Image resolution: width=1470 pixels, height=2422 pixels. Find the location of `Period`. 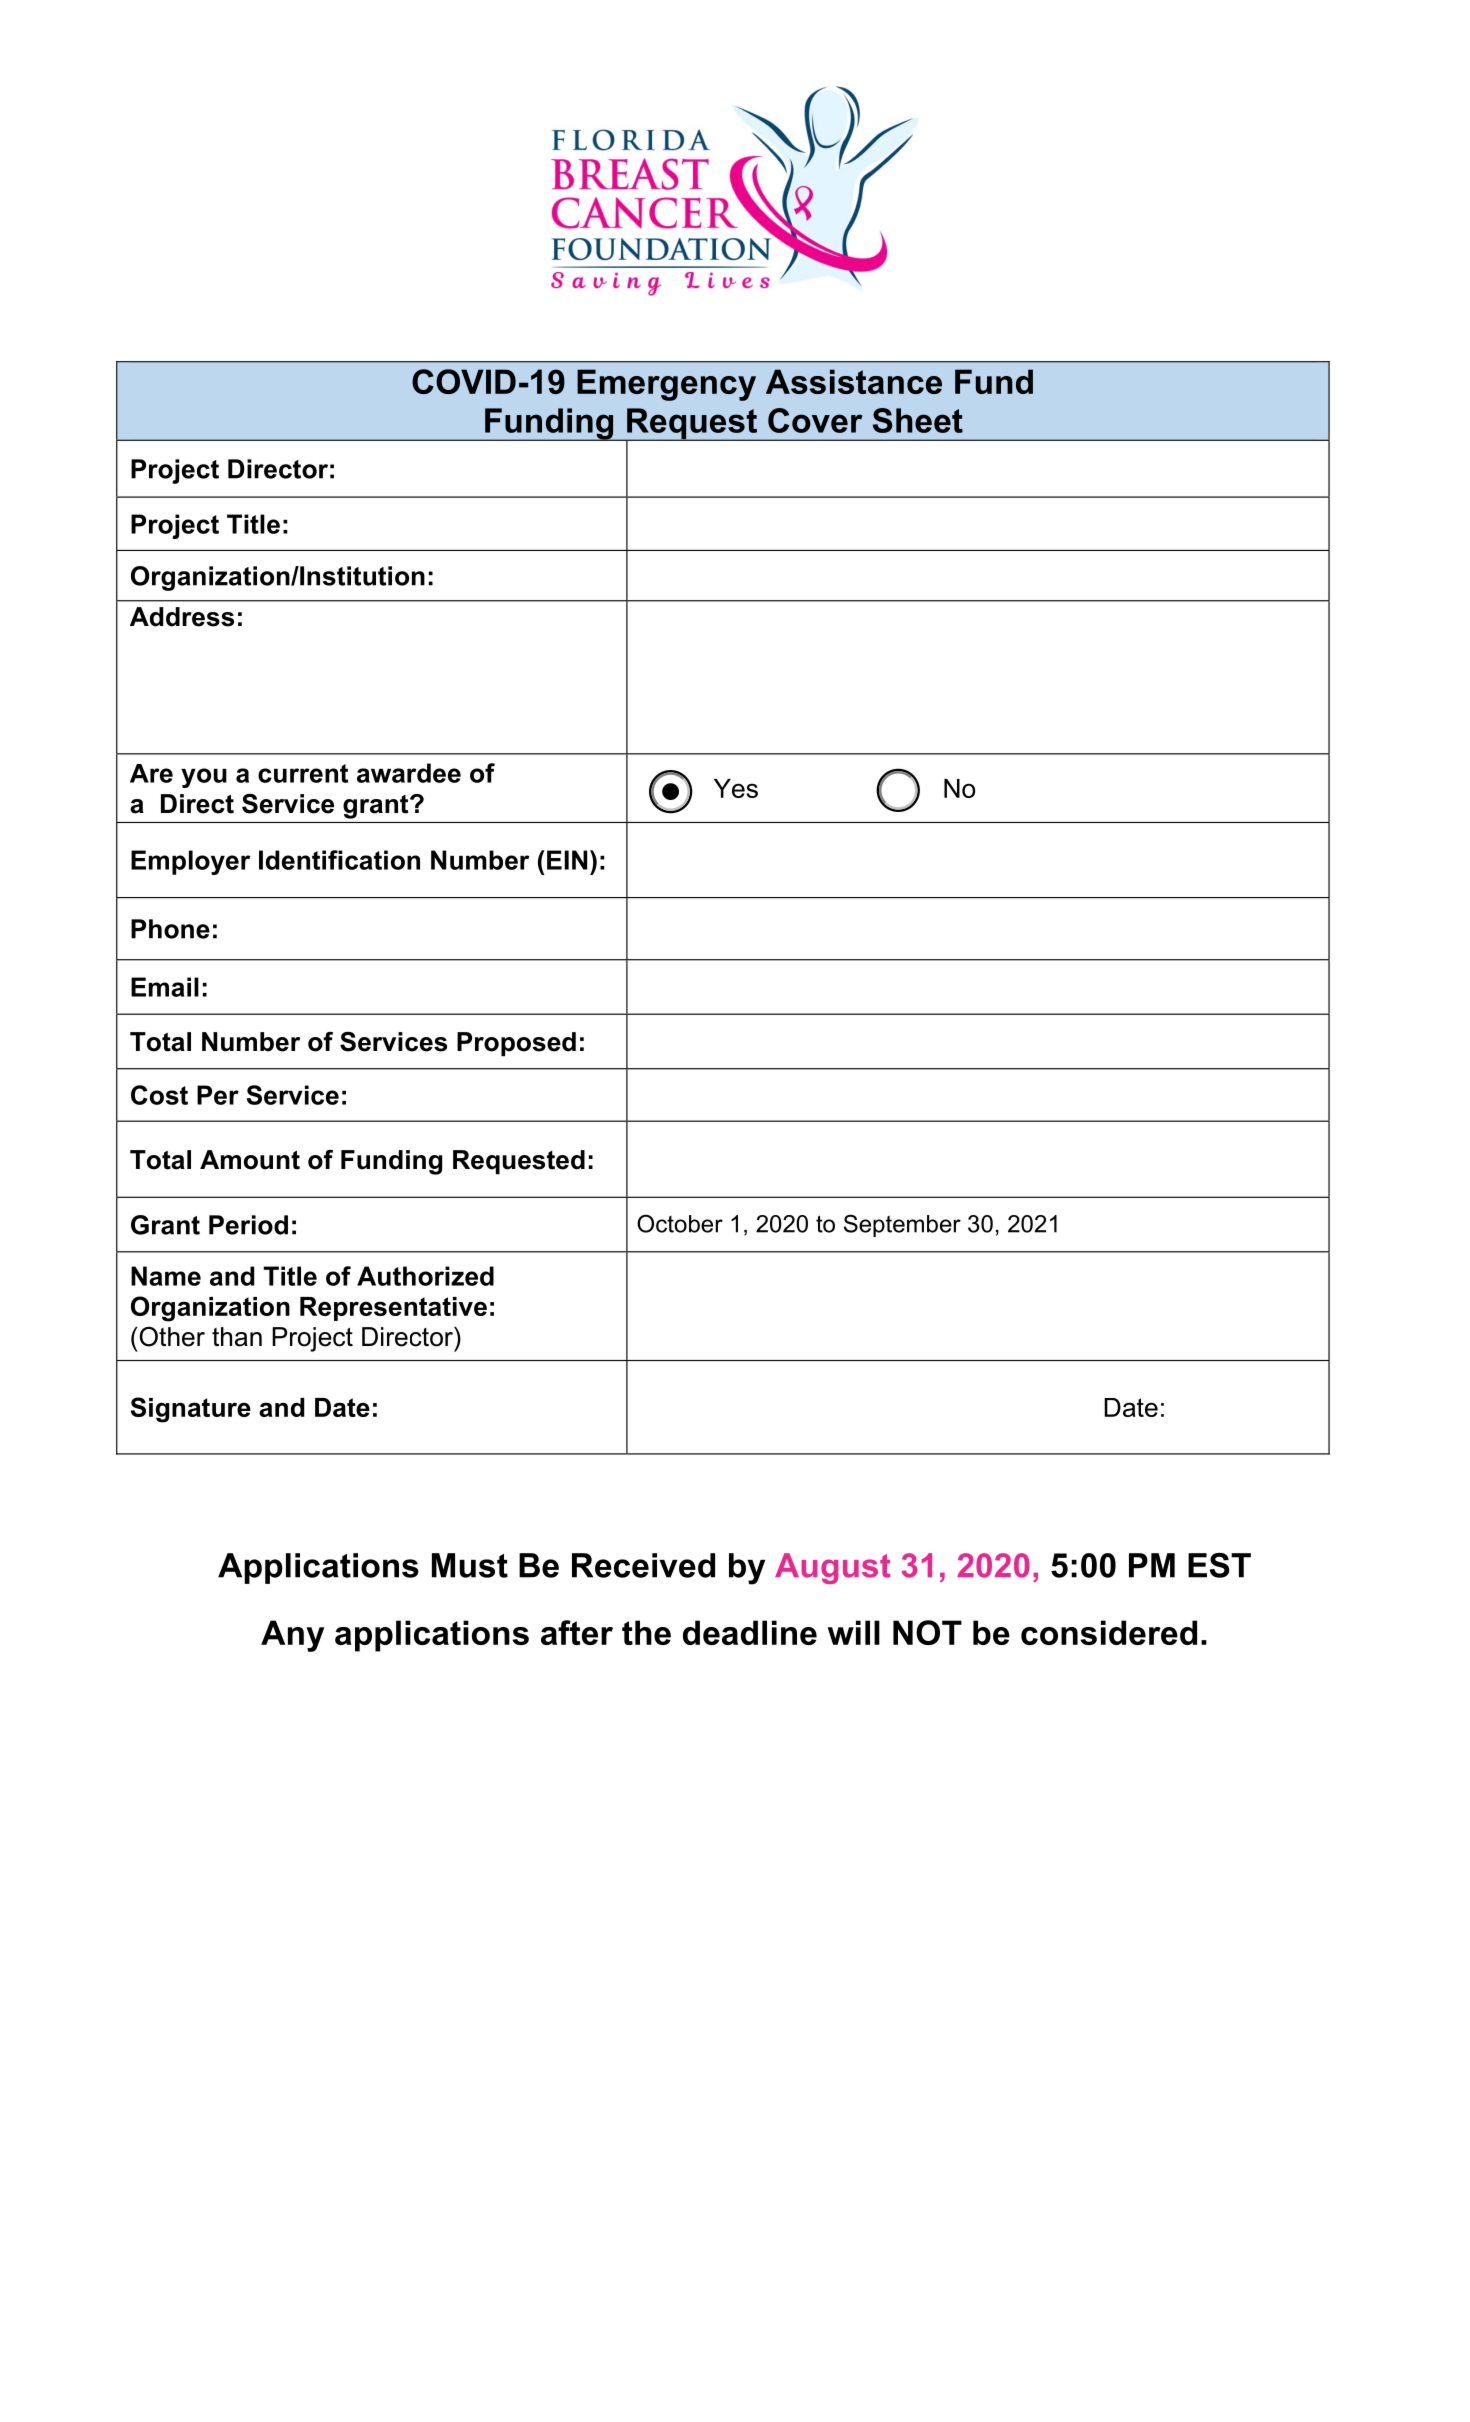

Period is located at coordinates (248, 1225).
